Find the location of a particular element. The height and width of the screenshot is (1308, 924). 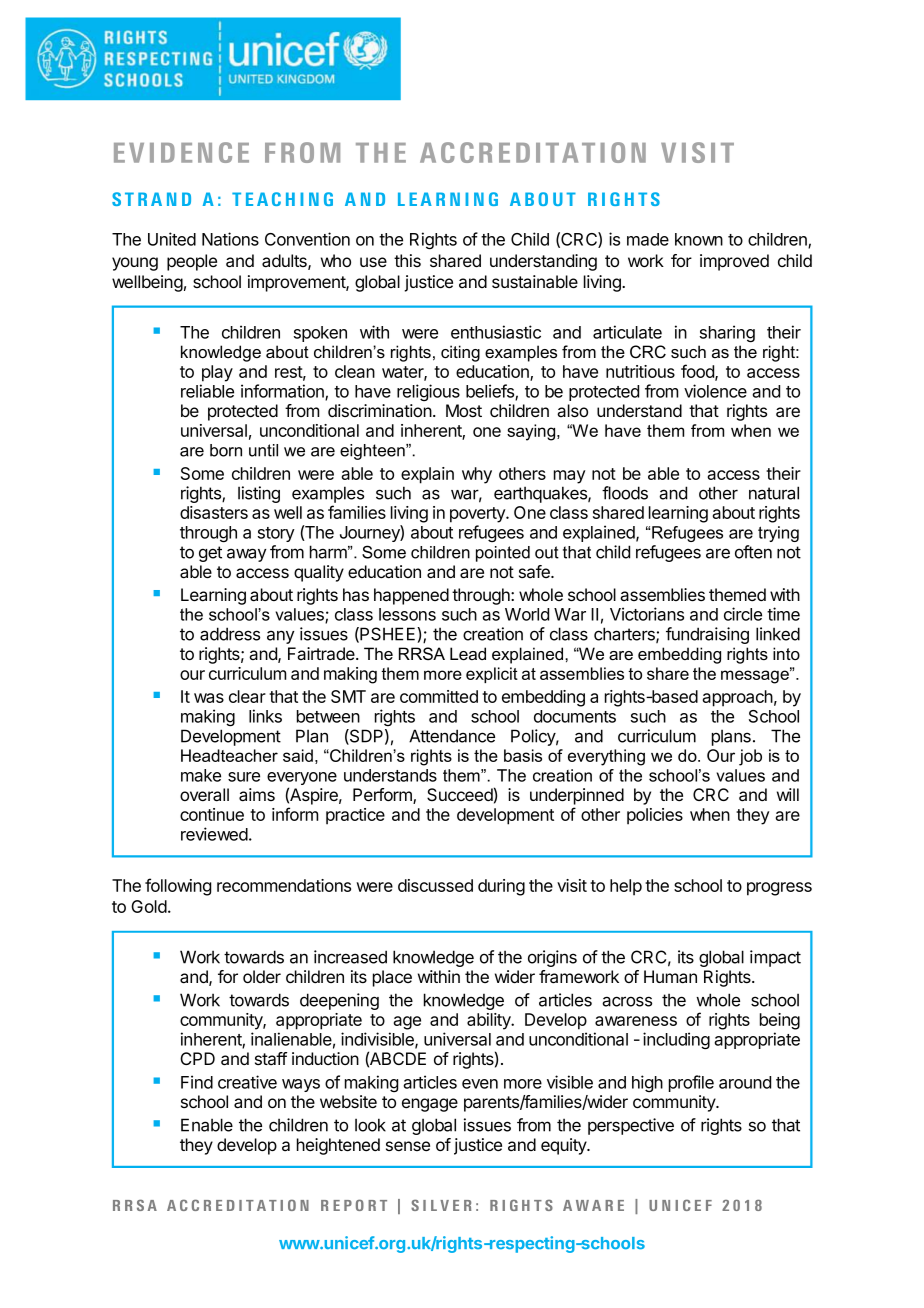

address is located at coordinates (230, 634).
